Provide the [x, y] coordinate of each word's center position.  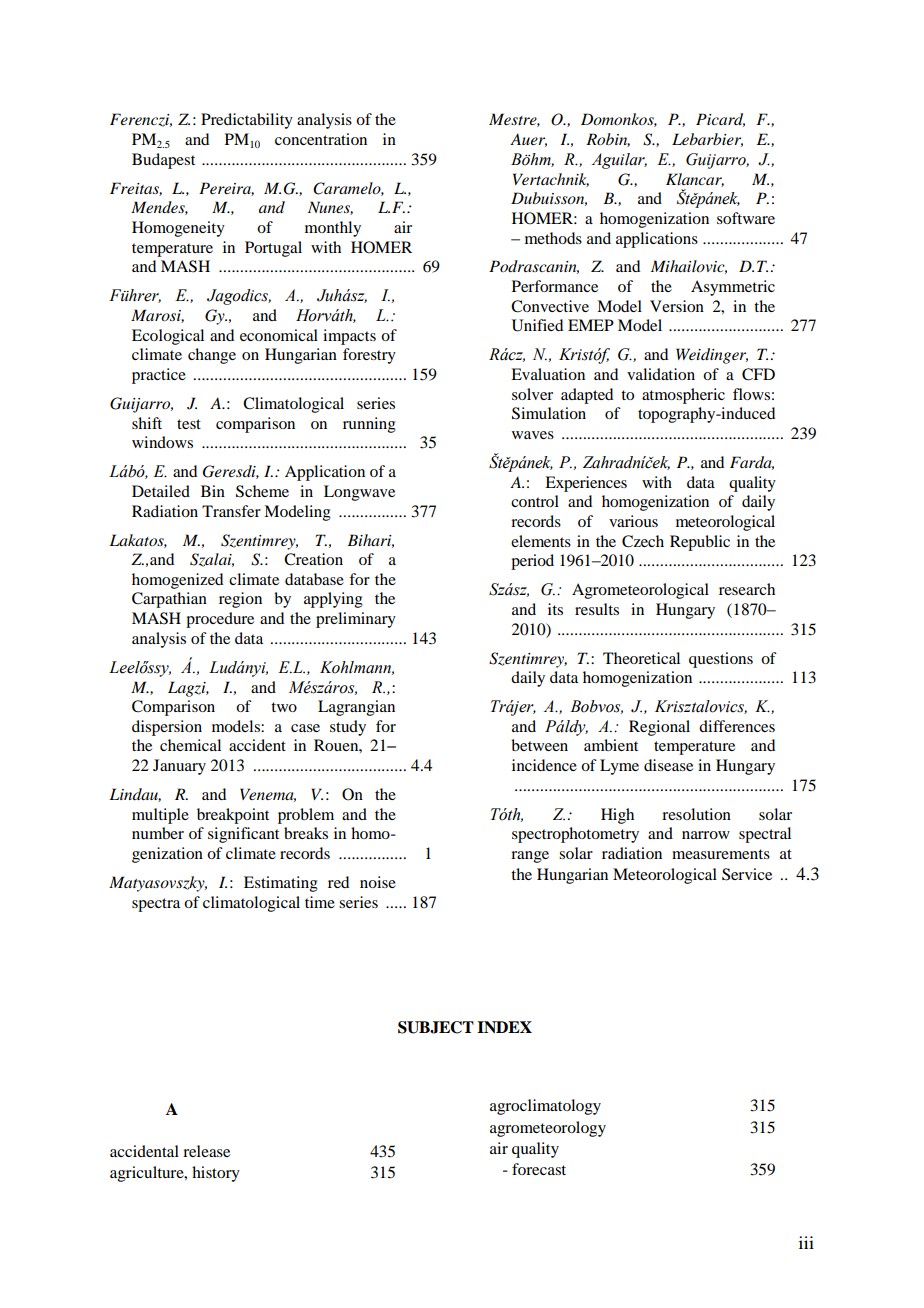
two [284, 707]
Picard [720, 120]
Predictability [247, 121]
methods [553, 238]
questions [721, 660]
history [216, 1174]
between [539, 745]
